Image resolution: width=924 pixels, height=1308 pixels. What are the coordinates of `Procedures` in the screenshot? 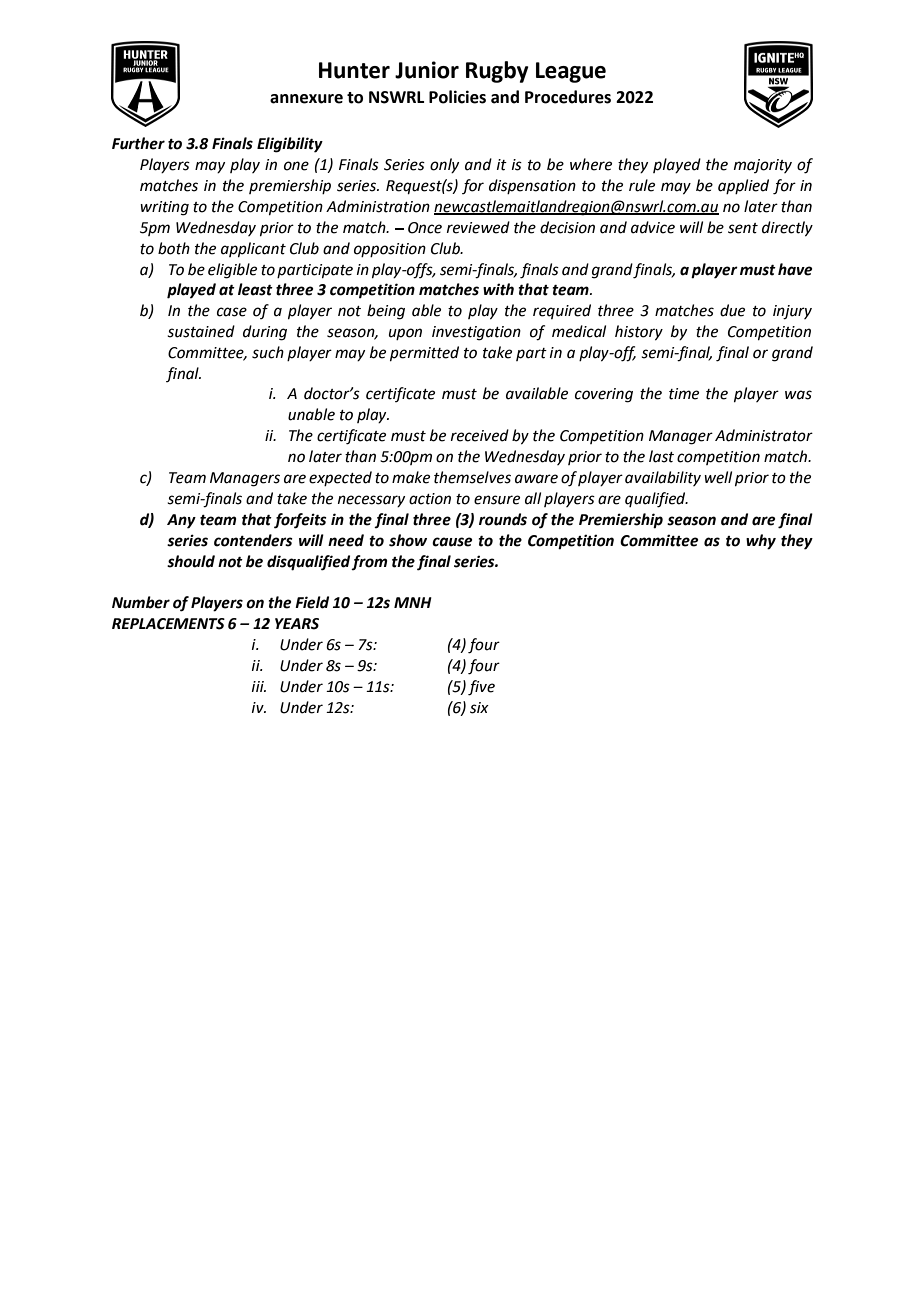 It's located at (568, 97).
